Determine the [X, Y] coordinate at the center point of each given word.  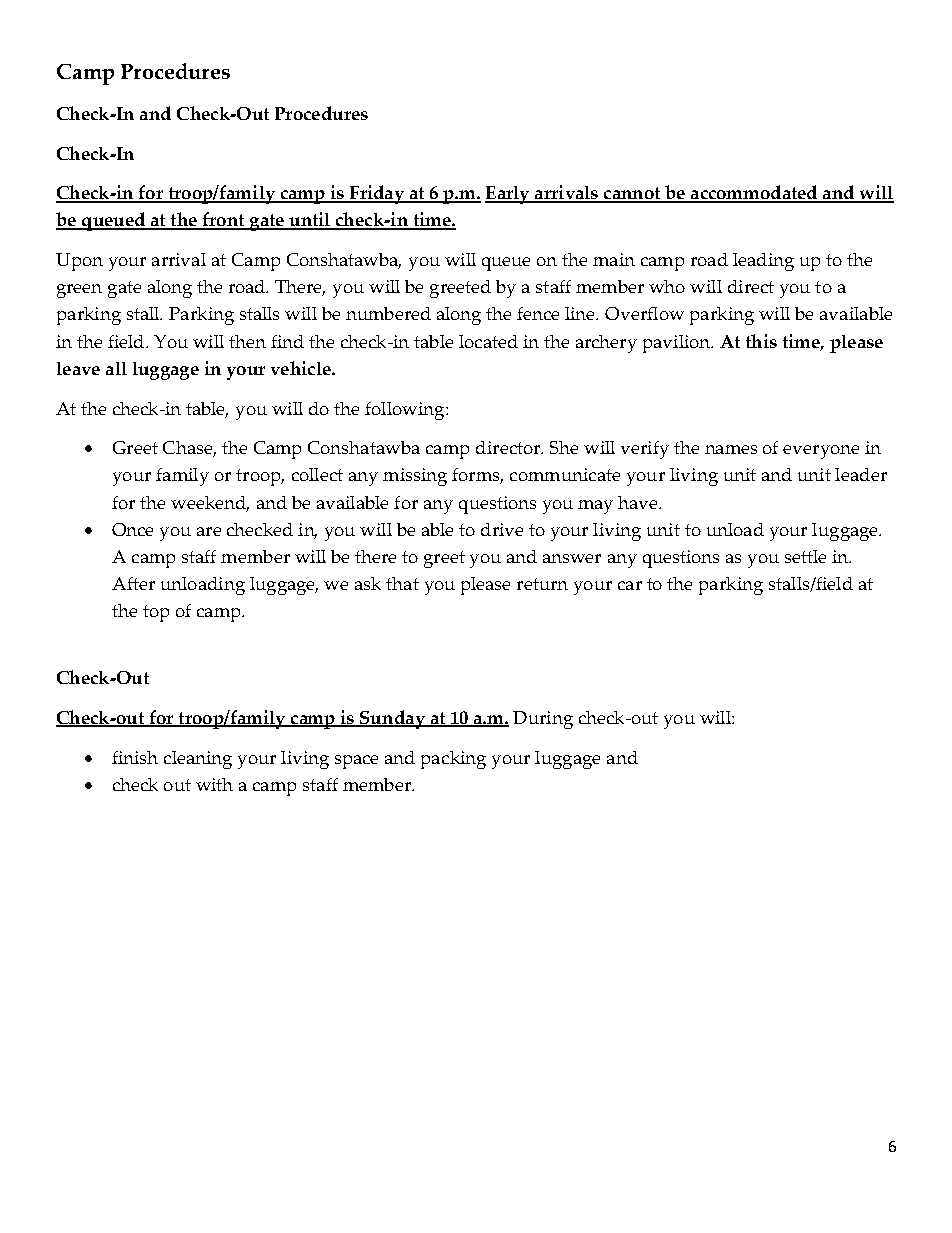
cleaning [198, 760]
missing [415, 477]
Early [508, 195]
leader [861, 474]
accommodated [754, 193]
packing [453, 760]
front [223, 221]
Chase [188, 449]
